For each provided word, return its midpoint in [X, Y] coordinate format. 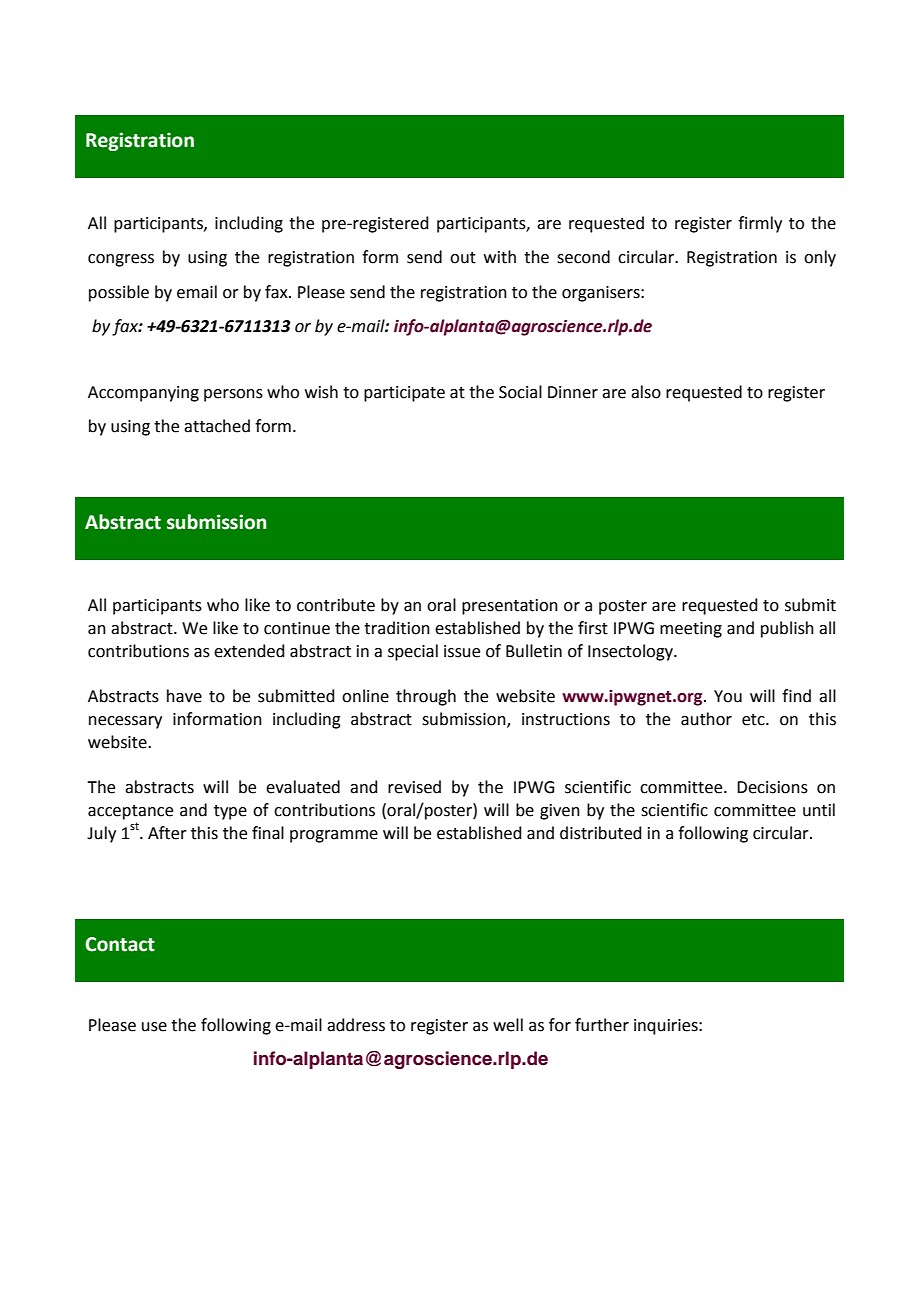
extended [249, 651]
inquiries [667, 1027]
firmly [760, 224]
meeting [691, 630]
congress [121, 260]
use [154, 1027]
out [463, 258]
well [508, 1025]
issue [462, 651]
